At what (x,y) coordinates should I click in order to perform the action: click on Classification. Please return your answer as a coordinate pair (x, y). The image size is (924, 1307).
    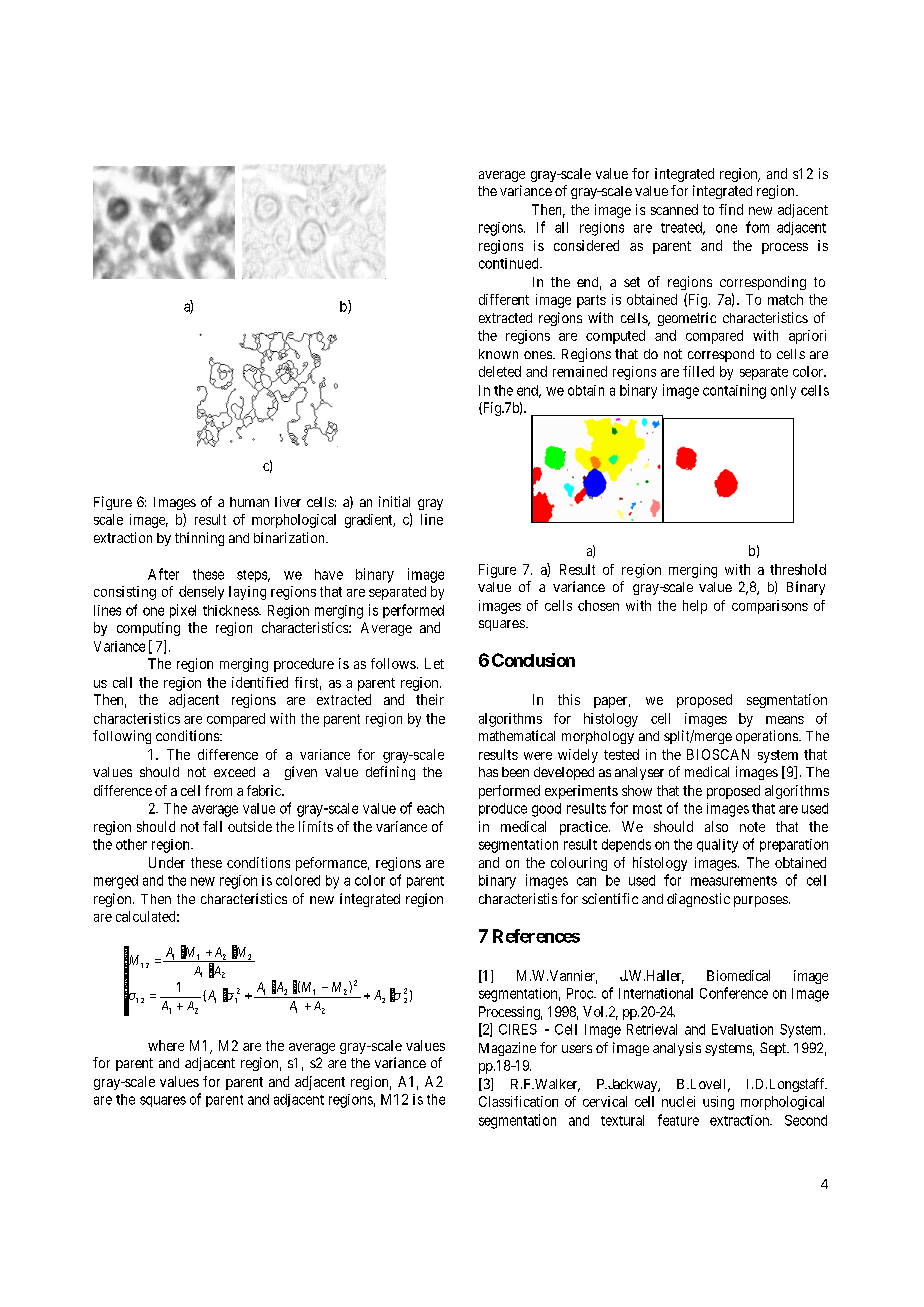
    Looking at the image, I should click on (518, 1101).
